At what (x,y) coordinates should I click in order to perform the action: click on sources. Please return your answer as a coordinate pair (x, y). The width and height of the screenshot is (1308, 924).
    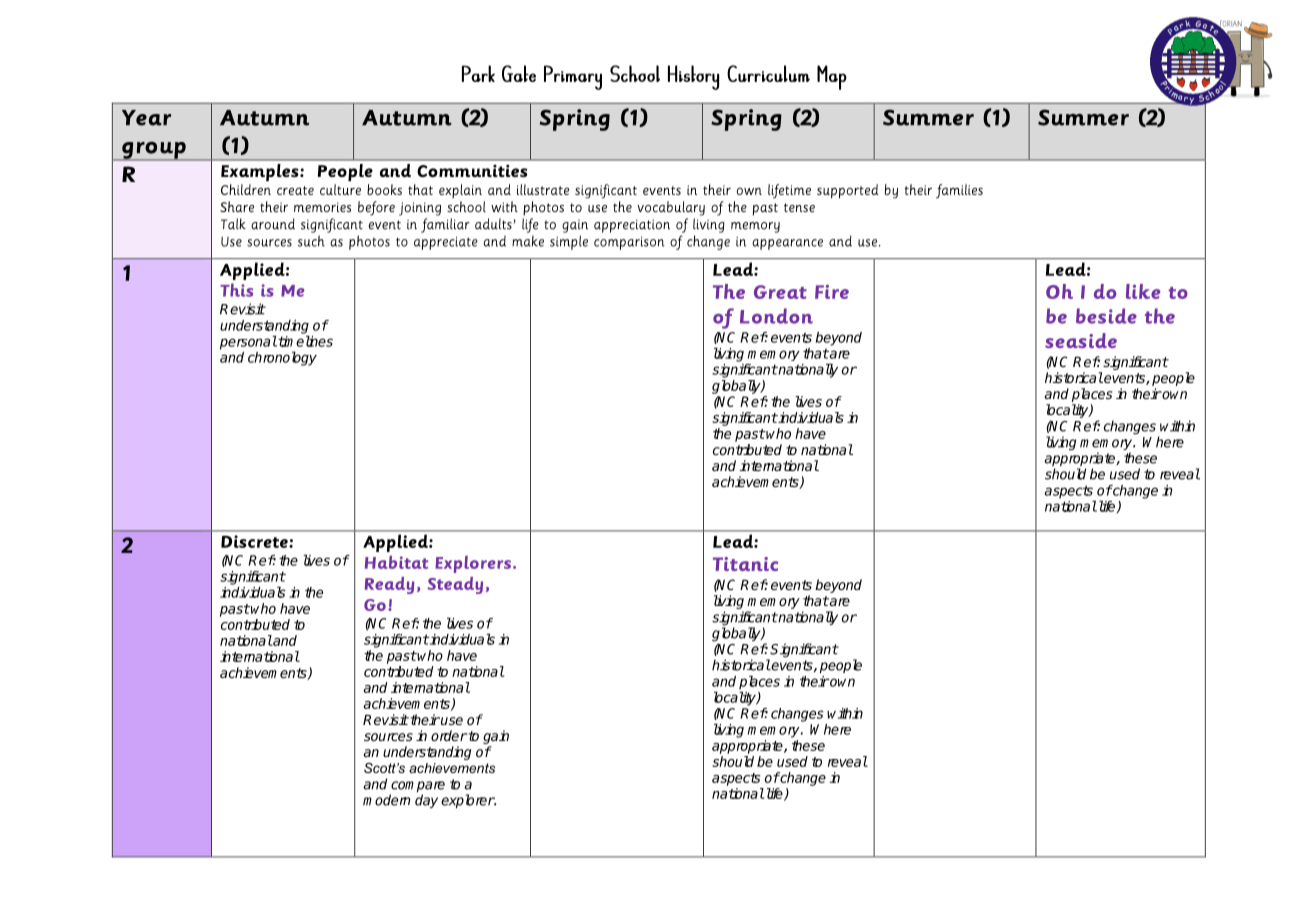
    Looking at the image, I should click on (388, 737).
